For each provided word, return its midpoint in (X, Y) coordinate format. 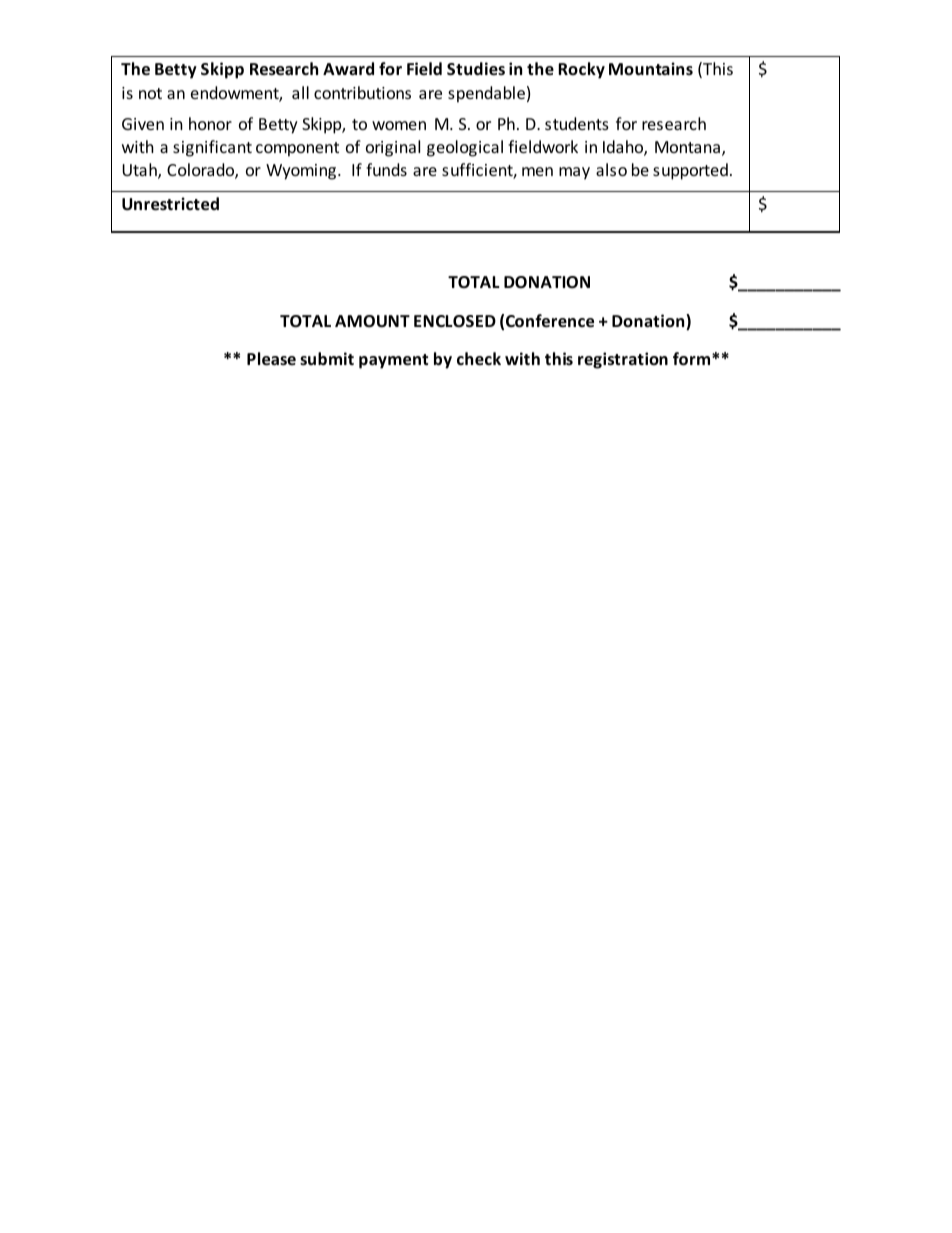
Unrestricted (170, 204)
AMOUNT (372, 321)
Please (271, 359)
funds (386, 169)
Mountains (651, 69)
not (150, 93)
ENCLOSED (455, 321)
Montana (687, 147)
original (393, 148)
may (574, 173)
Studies (476, 69)
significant (212, 148)
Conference (550, 321)
